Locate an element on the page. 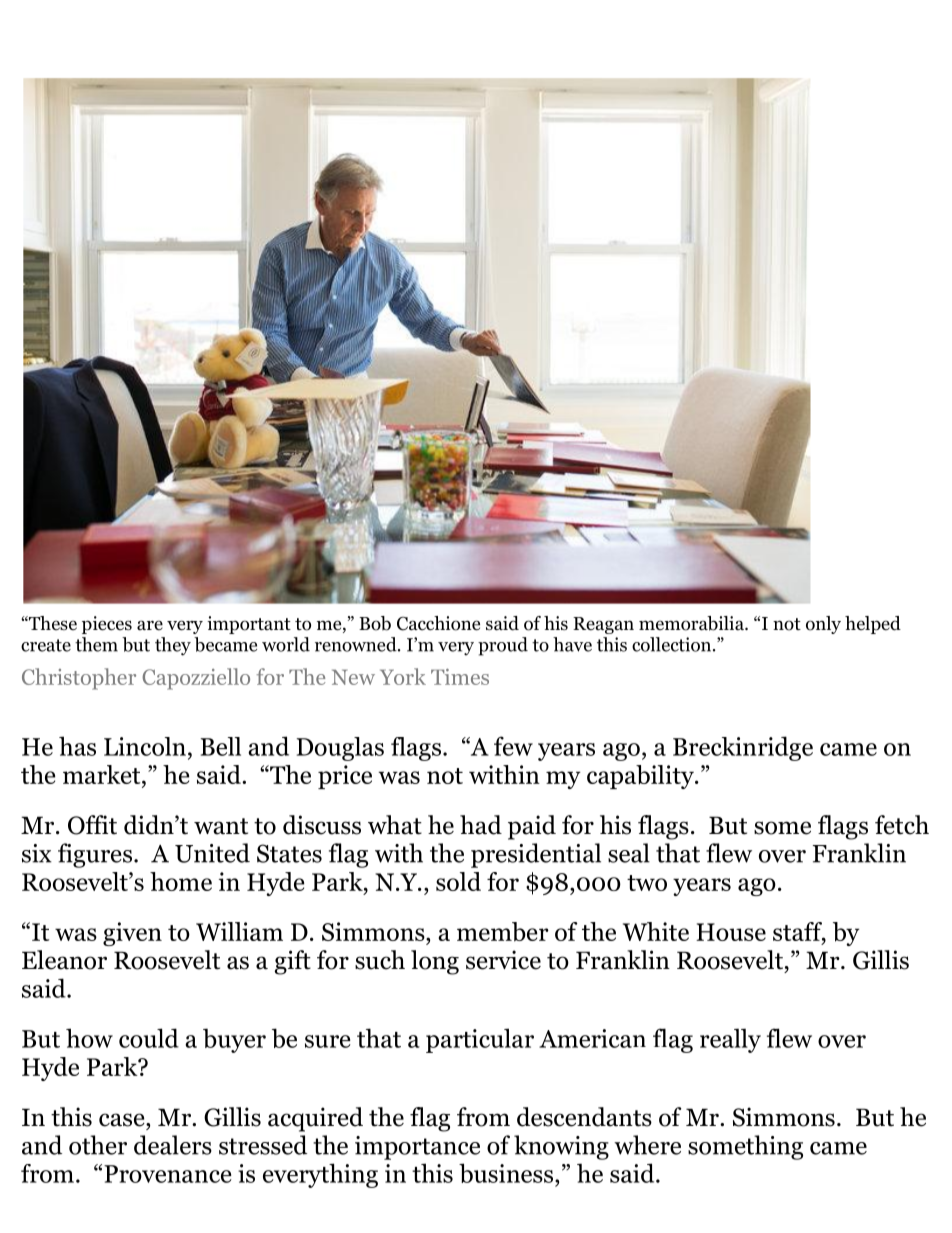 The height and width of the document is (1233, 952). Eleanor is located at coordinates (64, 960).
